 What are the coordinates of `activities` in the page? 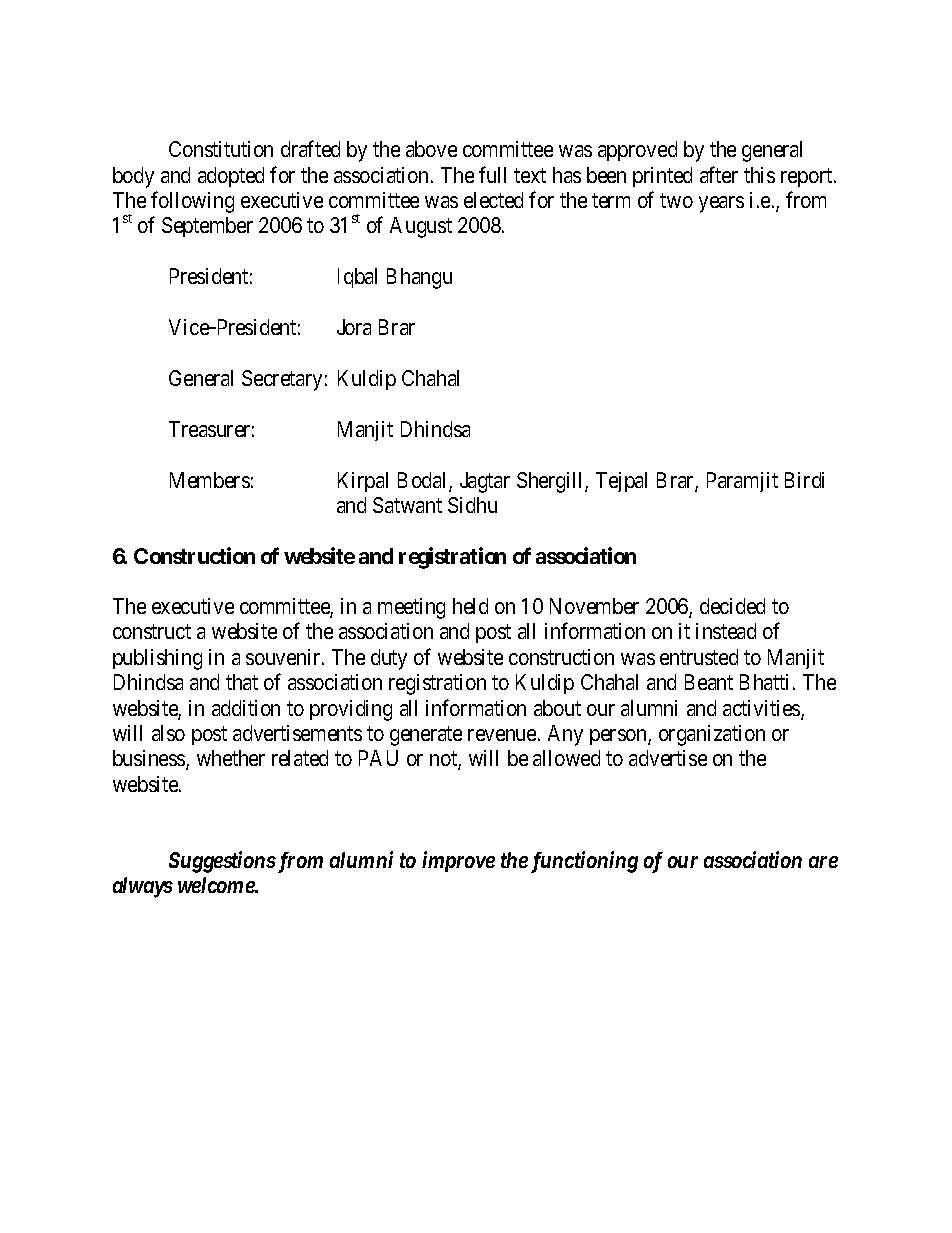 It's located at (762, 709).
